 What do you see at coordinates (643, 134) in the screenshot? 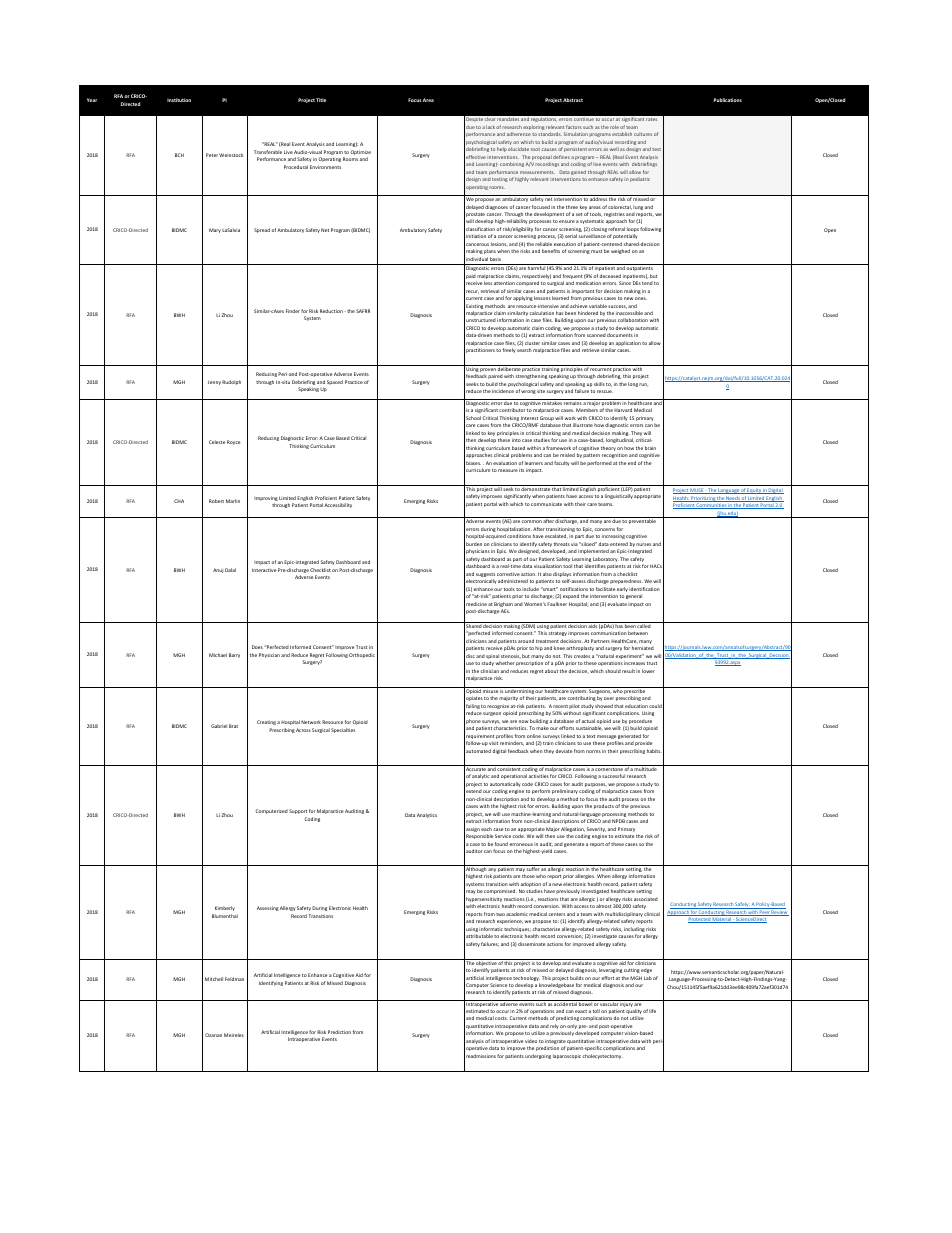
I see `cultures` at bounding box center [643, 134].
